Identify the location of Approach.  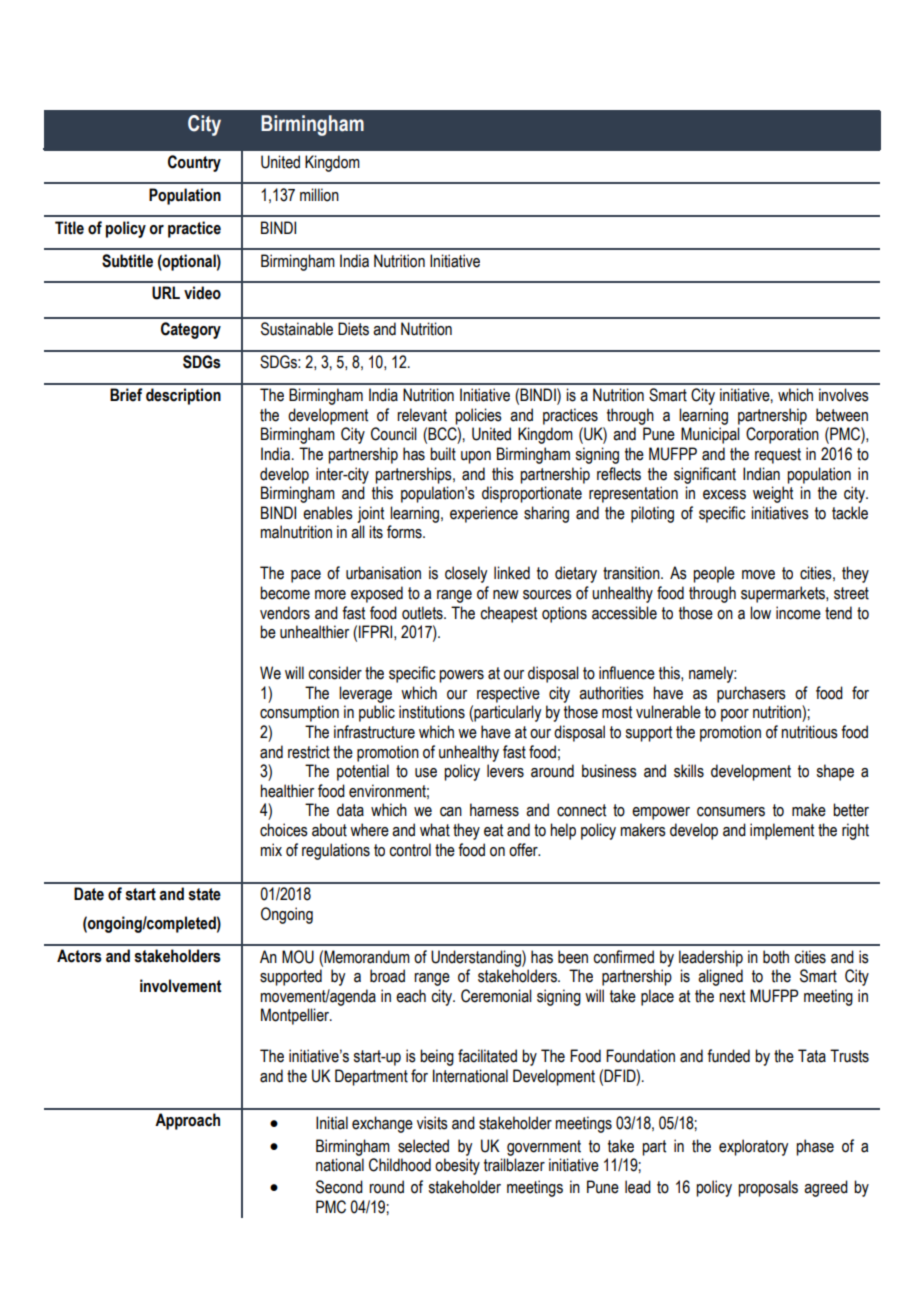
(187, 1121).
